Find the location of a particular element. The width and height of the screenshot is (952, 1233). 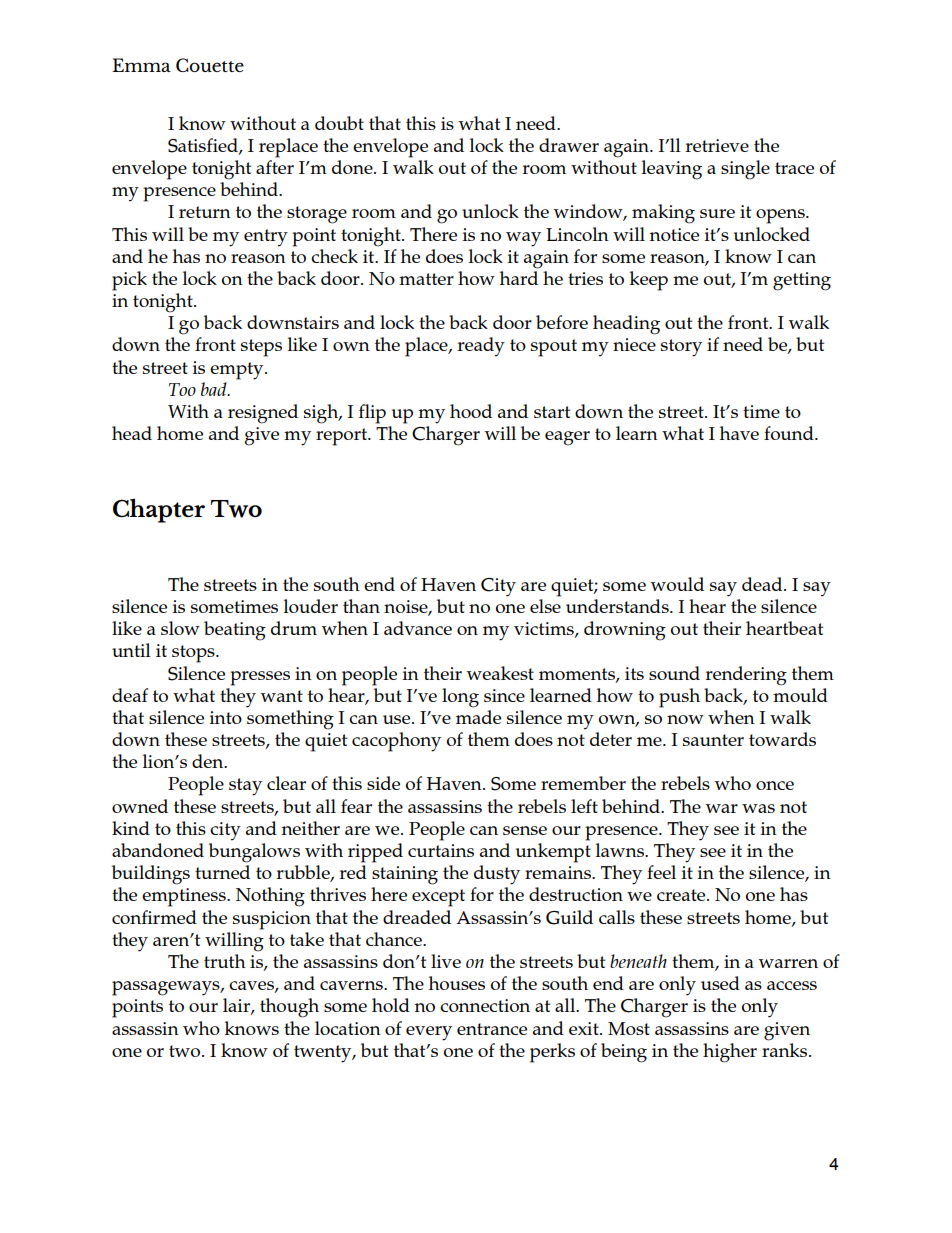

else is located at coordinates (545, 606).
